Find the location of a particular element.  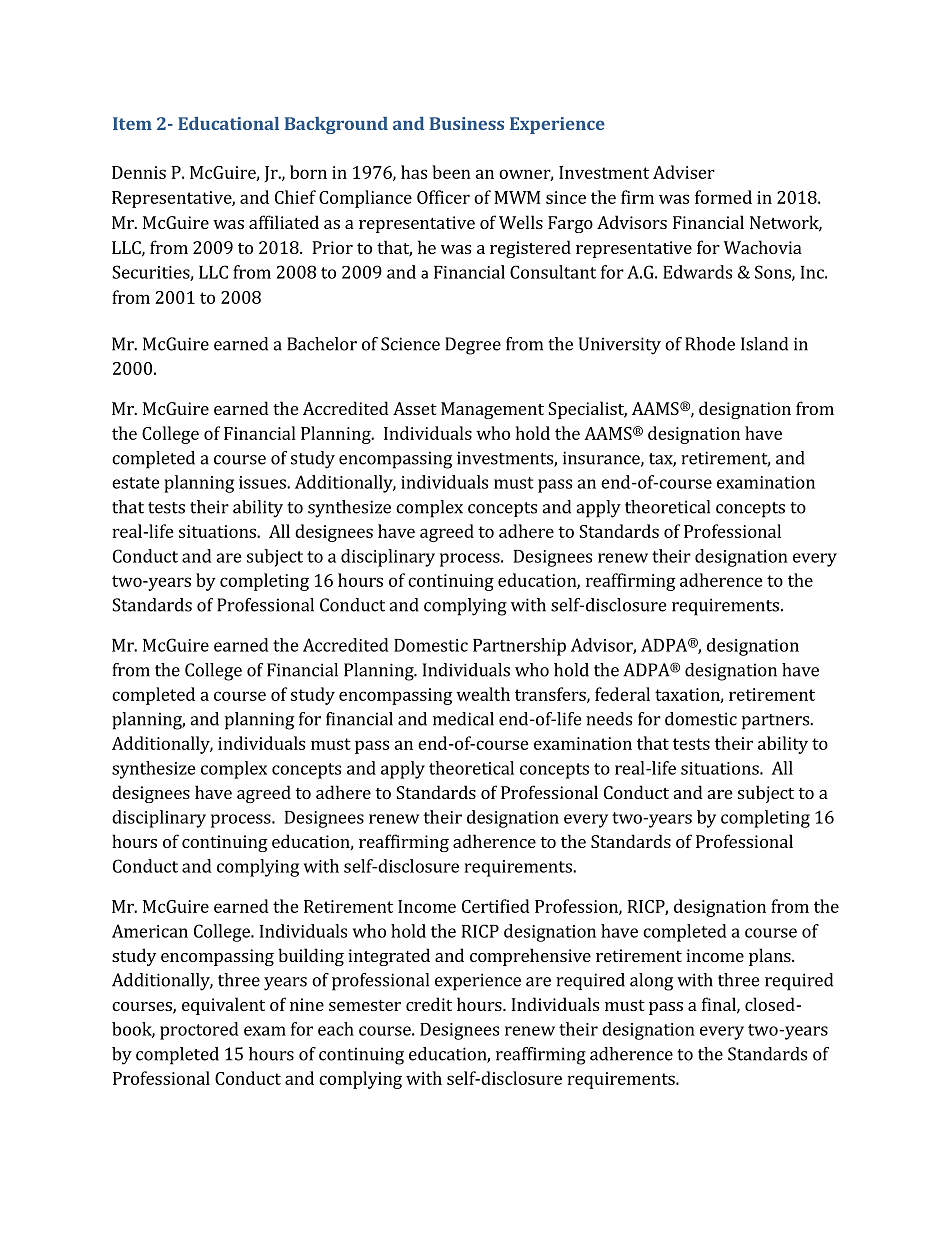

Rhode is located at coordinates (710, 344).
